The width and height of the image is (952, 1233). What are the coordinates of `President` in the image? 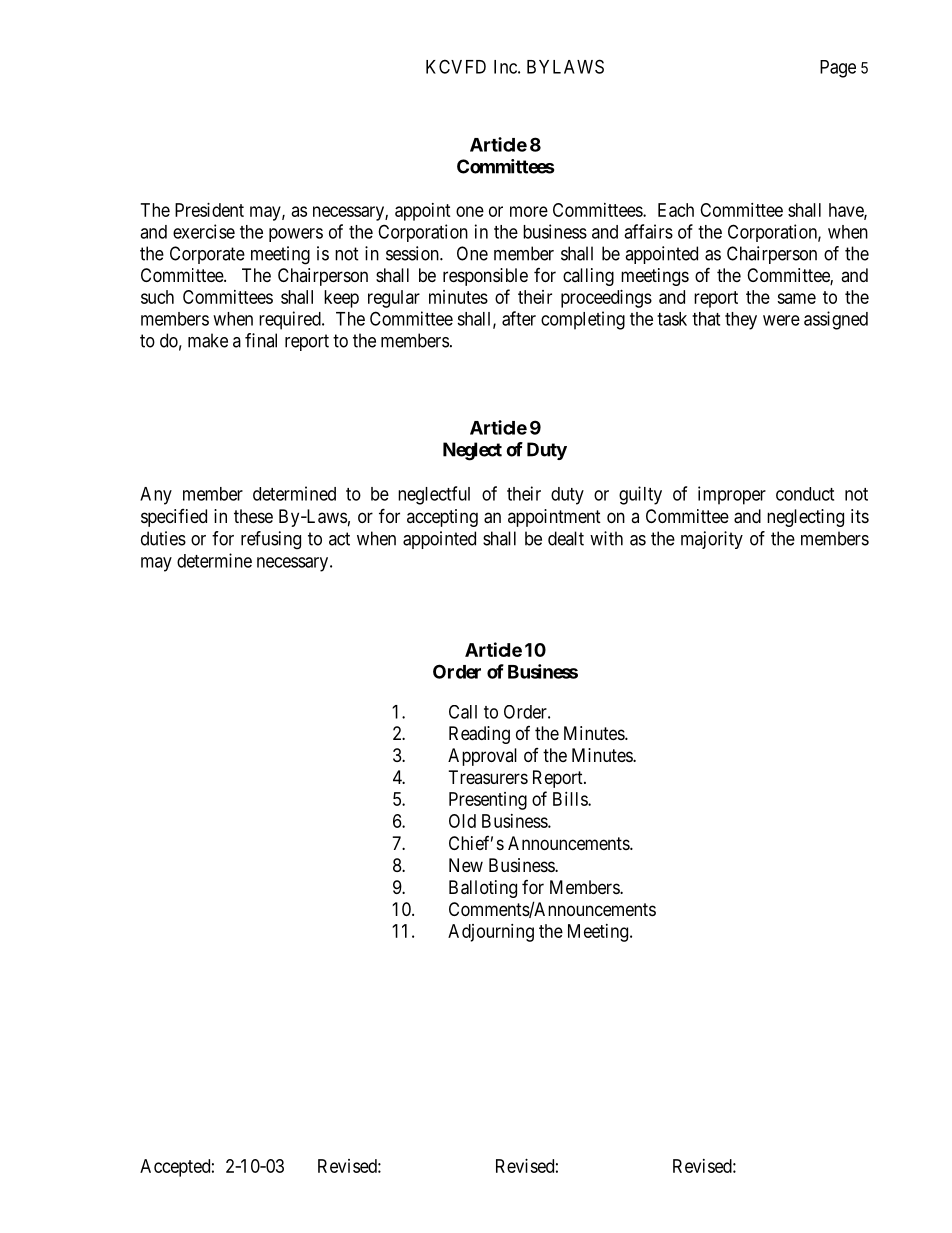 It's located at (209, 210).
